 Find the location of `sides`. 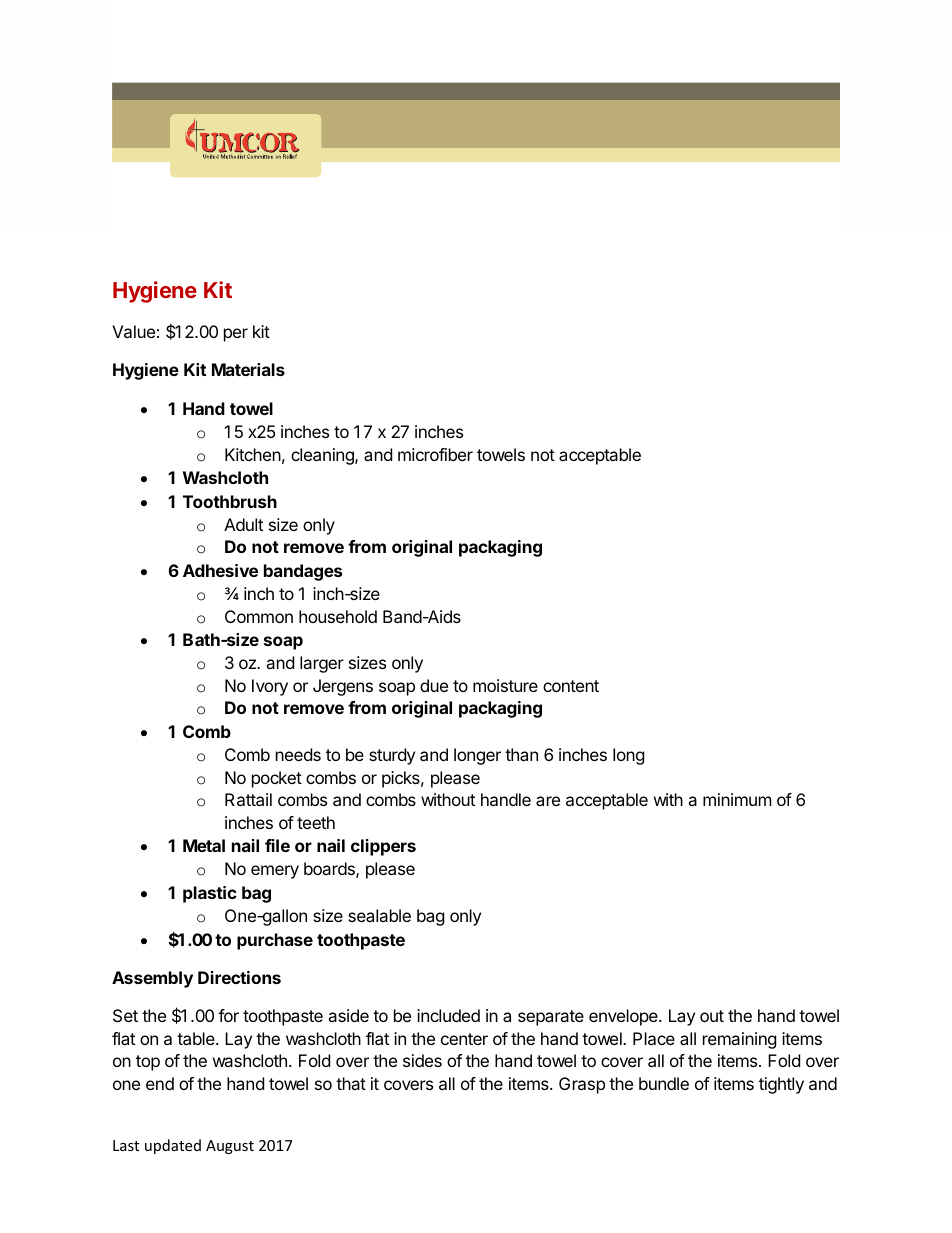

sides is located at coordinates (422, 1060).
